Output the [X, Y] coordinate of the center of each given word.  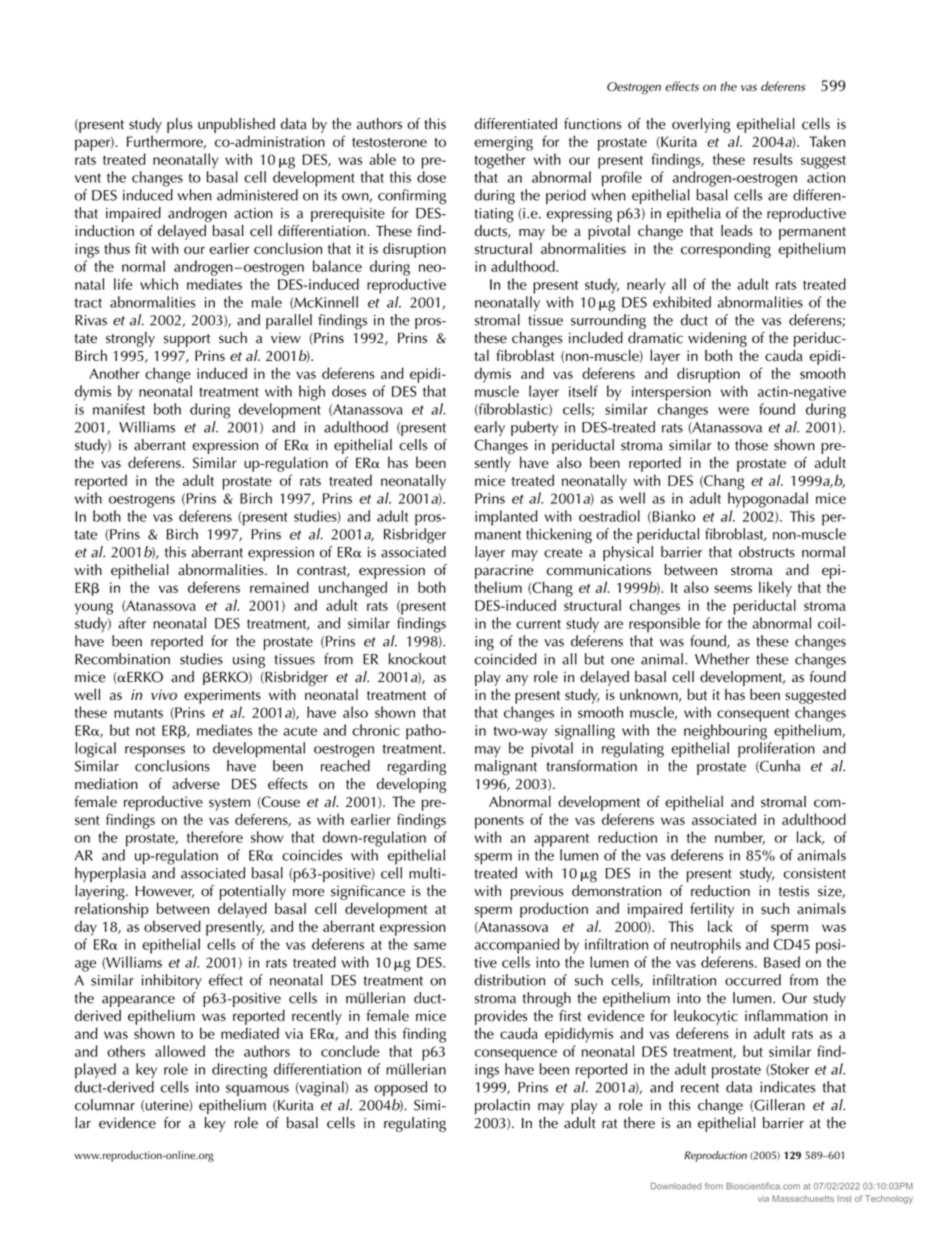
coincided [506, 659]
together [500, 161]
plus [180, 125]
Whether [722, 659]
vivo [164, 694]
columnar [105, 1105]
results [773, 159]
